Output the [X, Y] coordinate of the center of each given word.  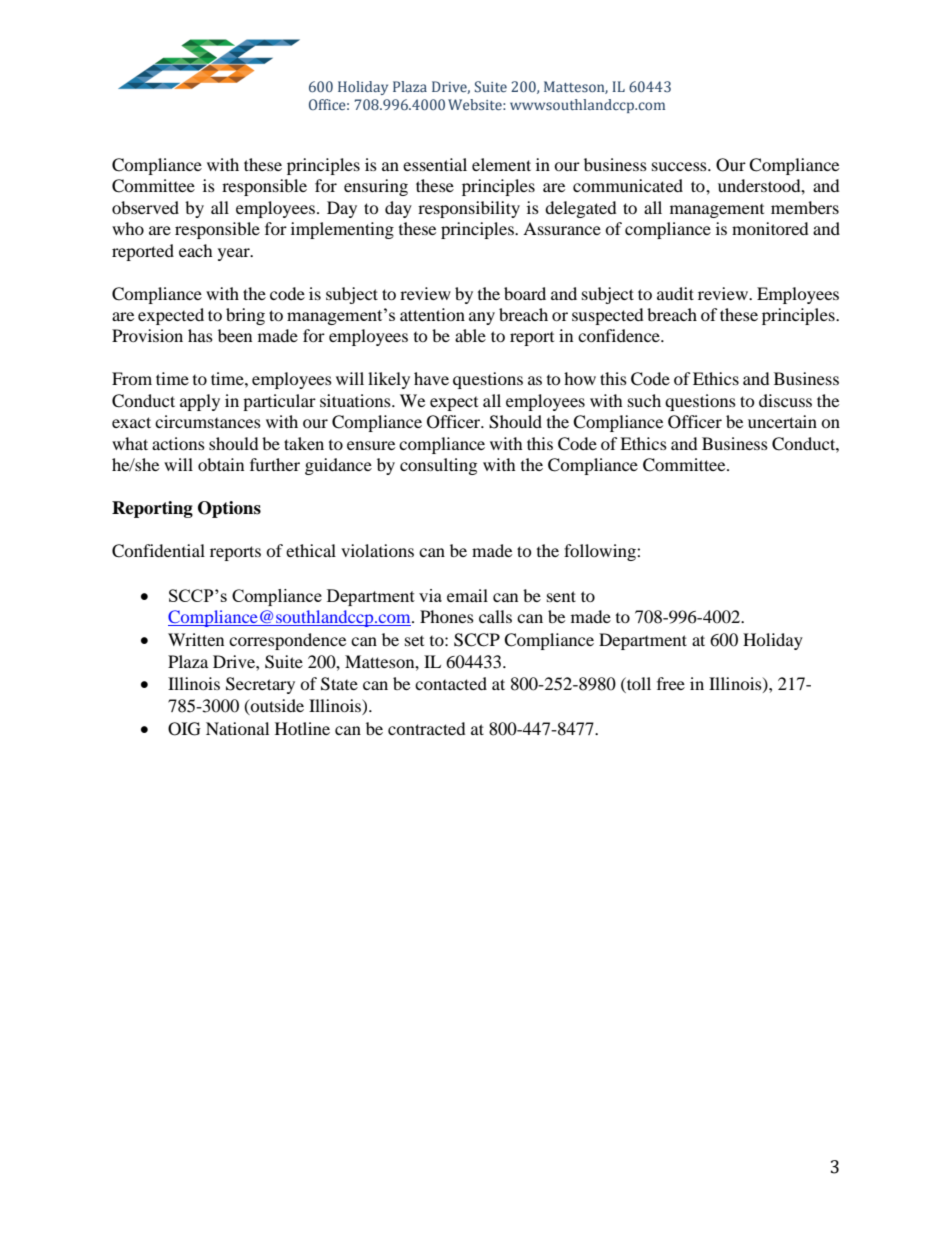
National [237, 728]
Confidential [158, 551]
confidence [620, 335]
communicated [628, 185]
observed [145, 207]
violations [377, 550]
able [470, 335]
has [200, 335]
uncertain [782, 421]
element [501, 164]
